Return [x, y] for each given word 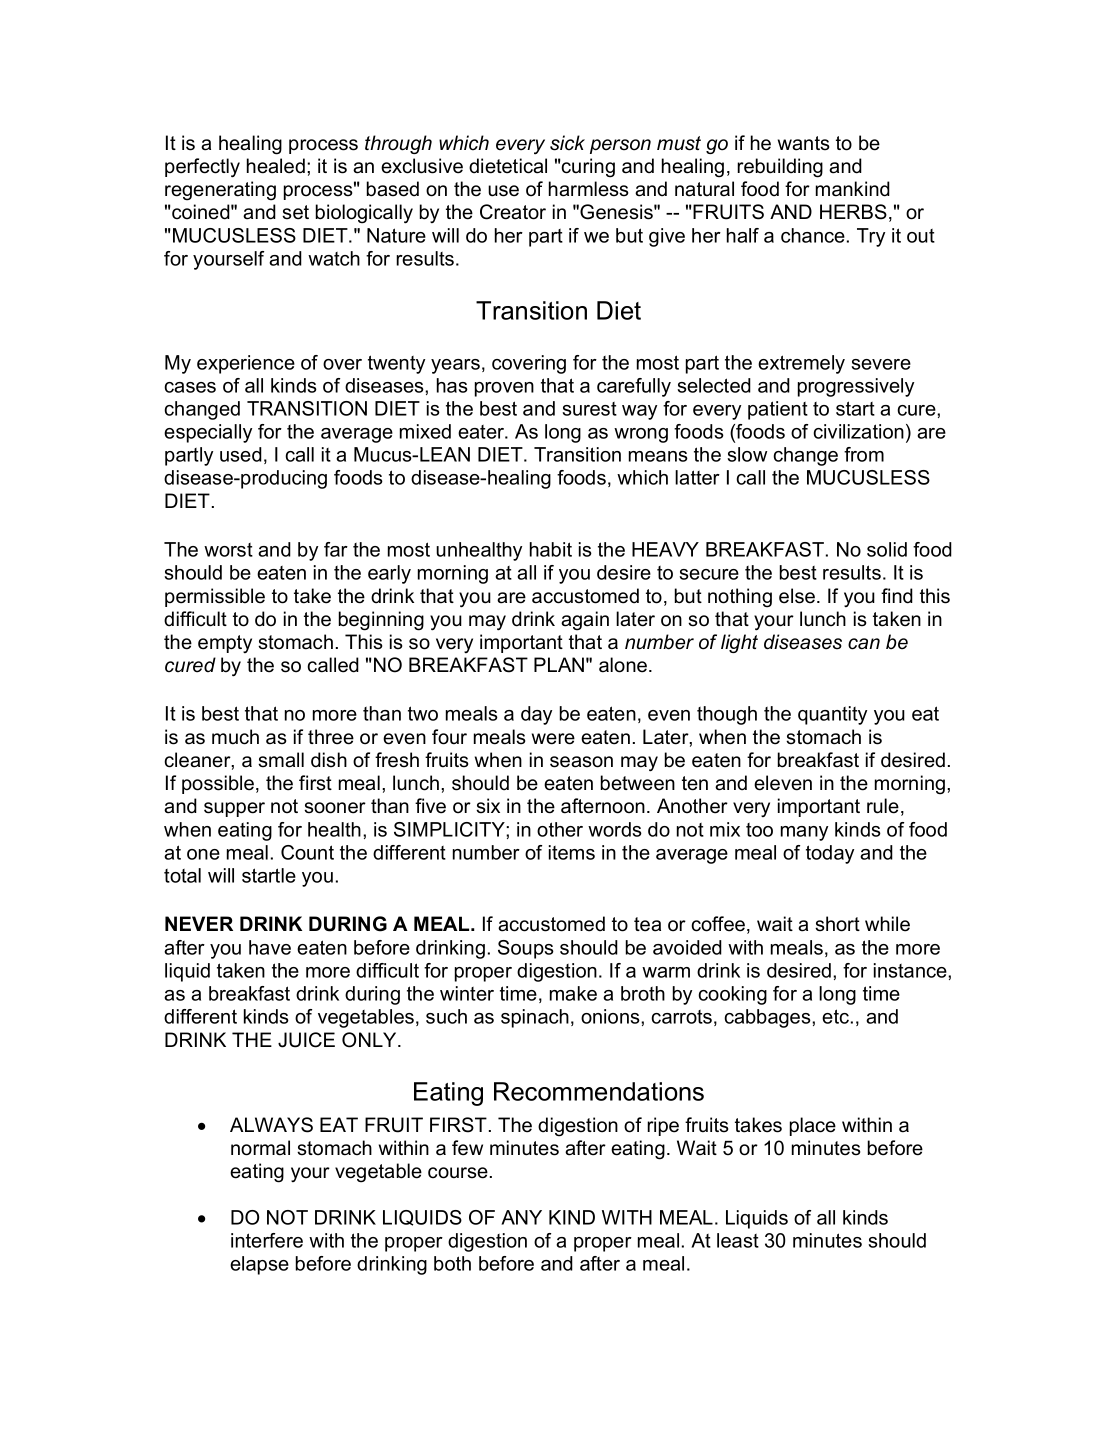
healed [276, 166]
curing [588, 168]
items [572, 852]
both [452, 1263]
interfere [267, 1240]
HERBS [853, 212]
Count [307, 852]
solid [887, 549]
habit [551, 549]
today [830, 854]
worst [228, 550]
